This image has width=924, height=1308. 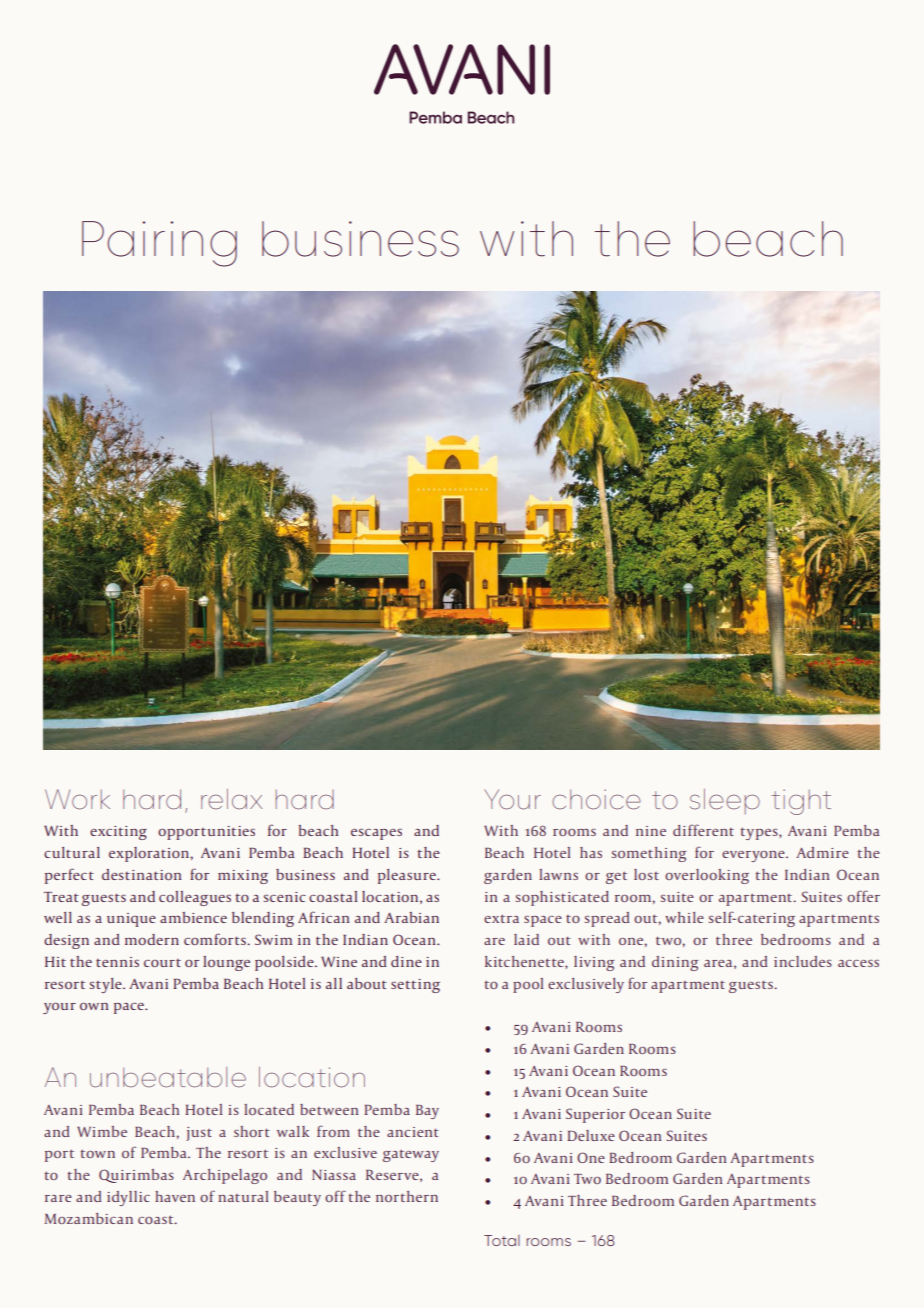 What do you see at coordinates (159, 244) in the image?
I see `Pairing` at bounding box center [159, 244].
